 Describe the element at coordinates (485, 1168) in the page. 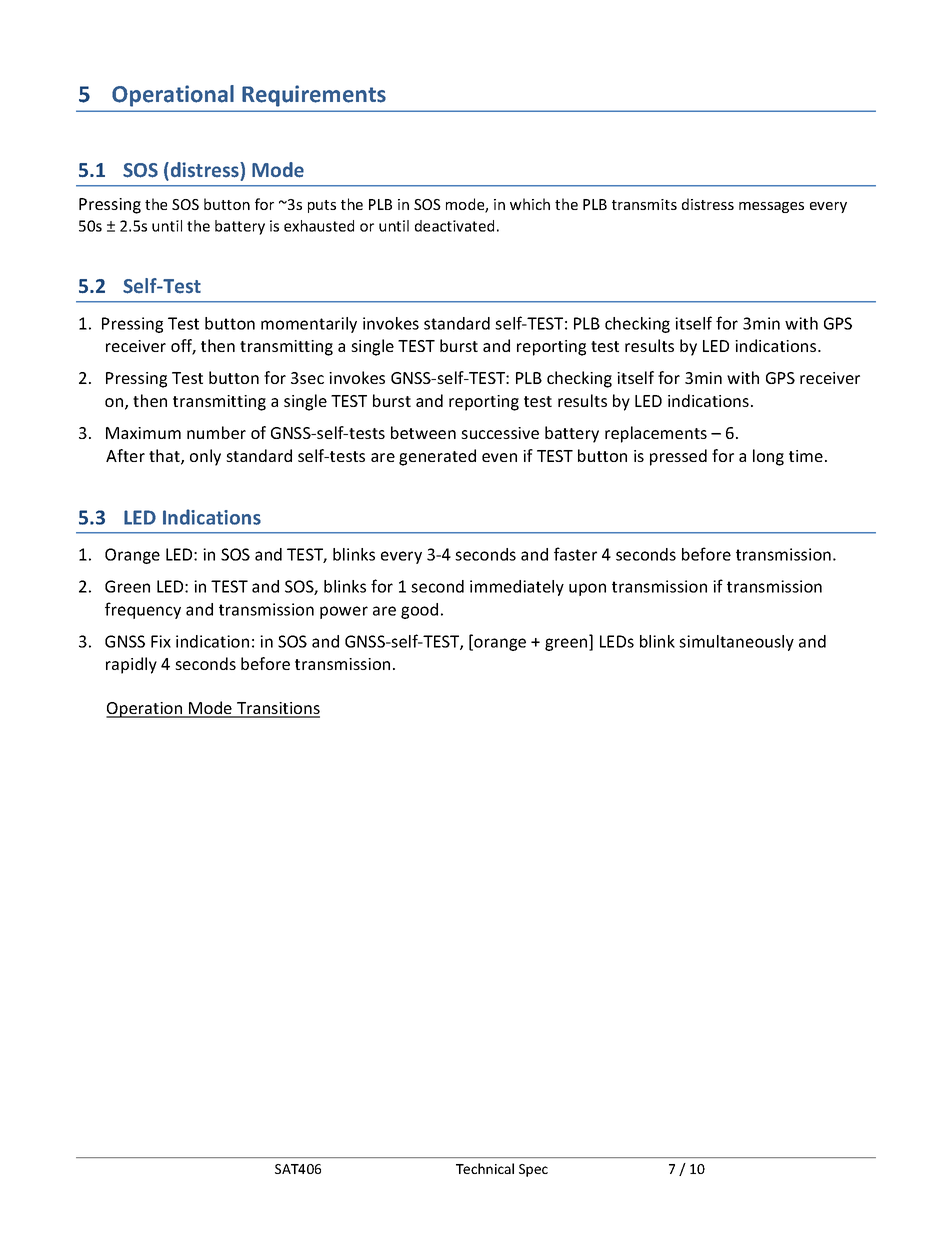

I see `Technical` at that location.
